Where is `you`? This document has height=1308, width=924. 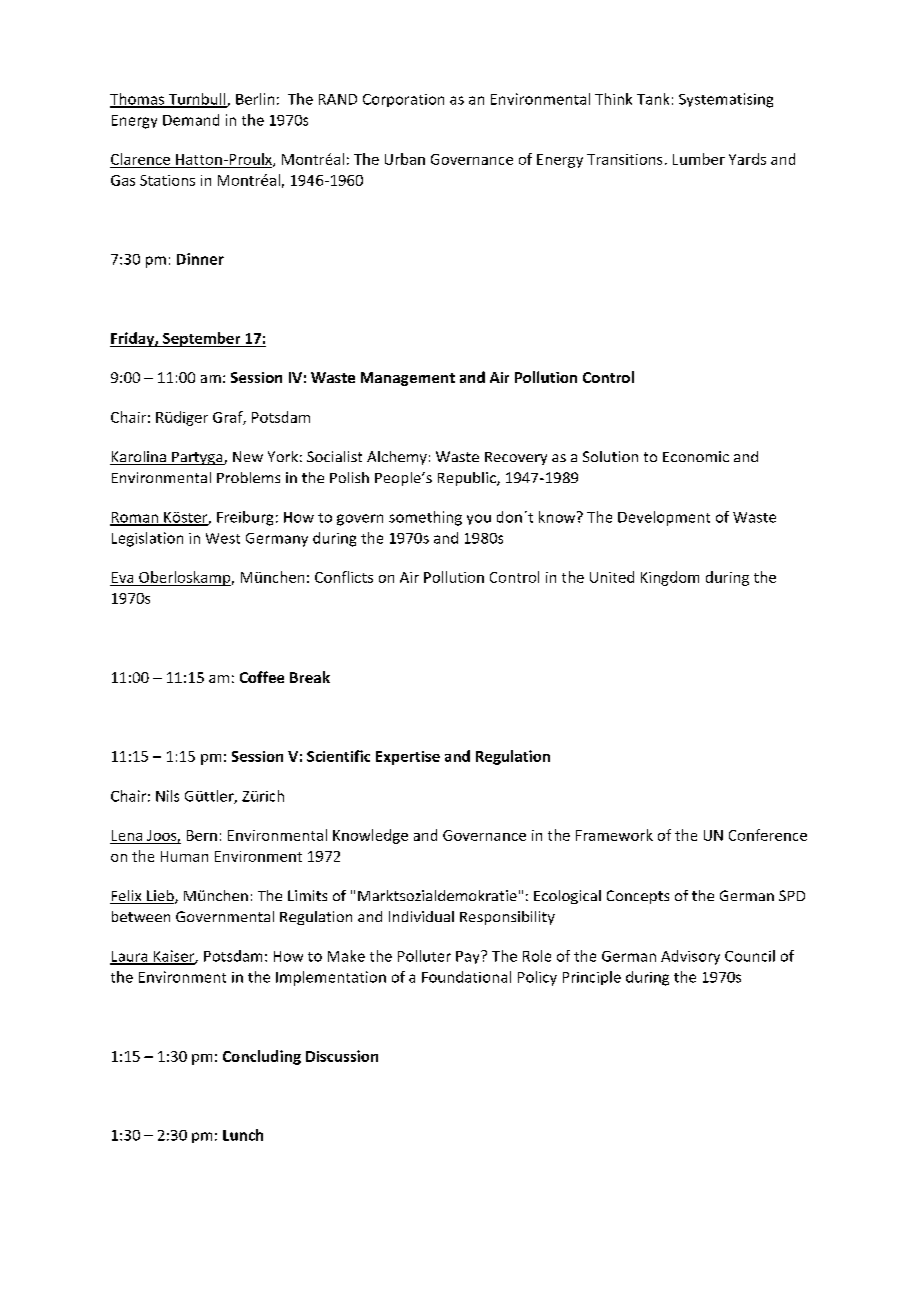
you is located at coordinates (479, 519).
